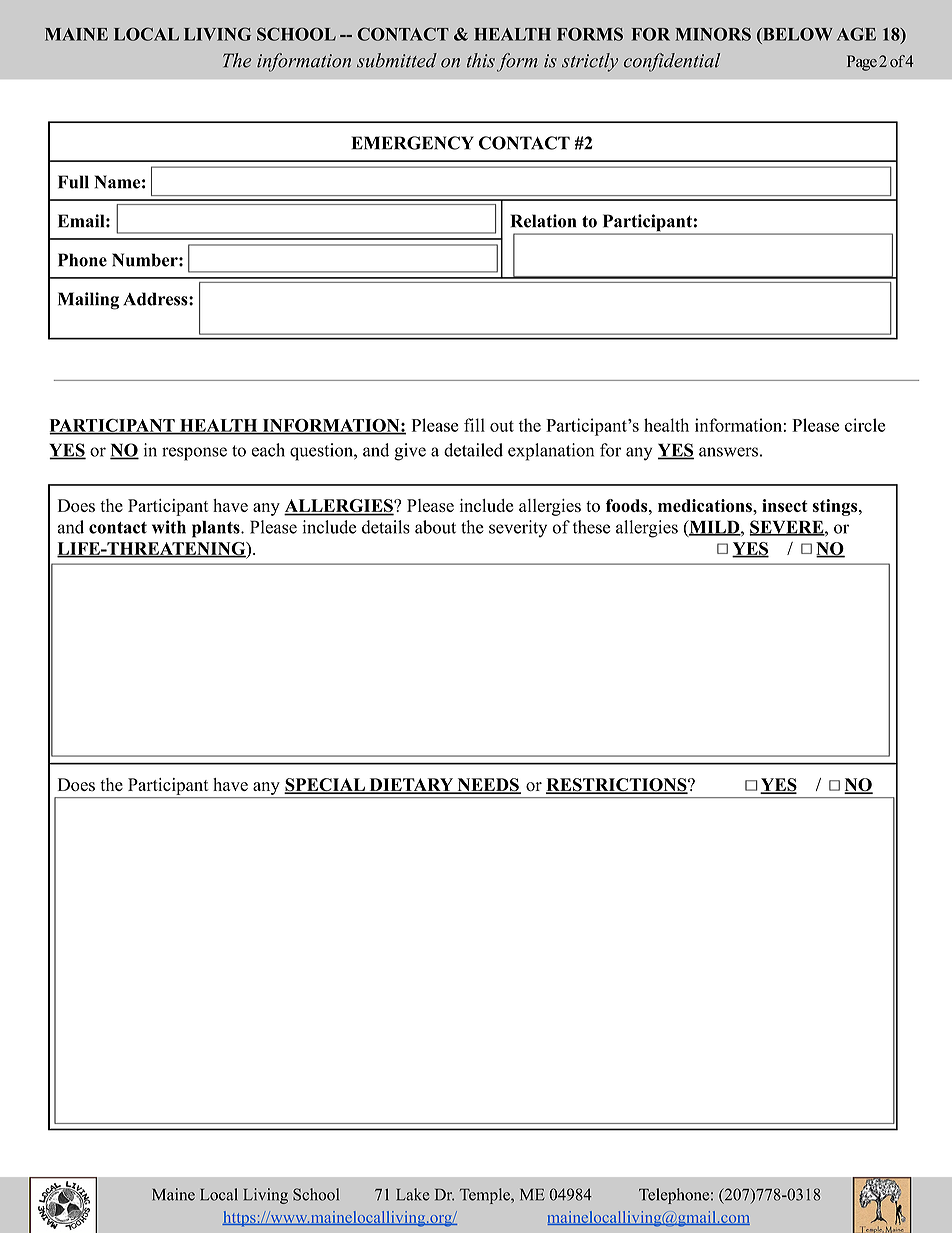 This screenshot has width=952, height=1233. What do you see at coordinates (325, 786) in the screenshot?
I see `SPECIAL` at bounding box center [325, 786].
